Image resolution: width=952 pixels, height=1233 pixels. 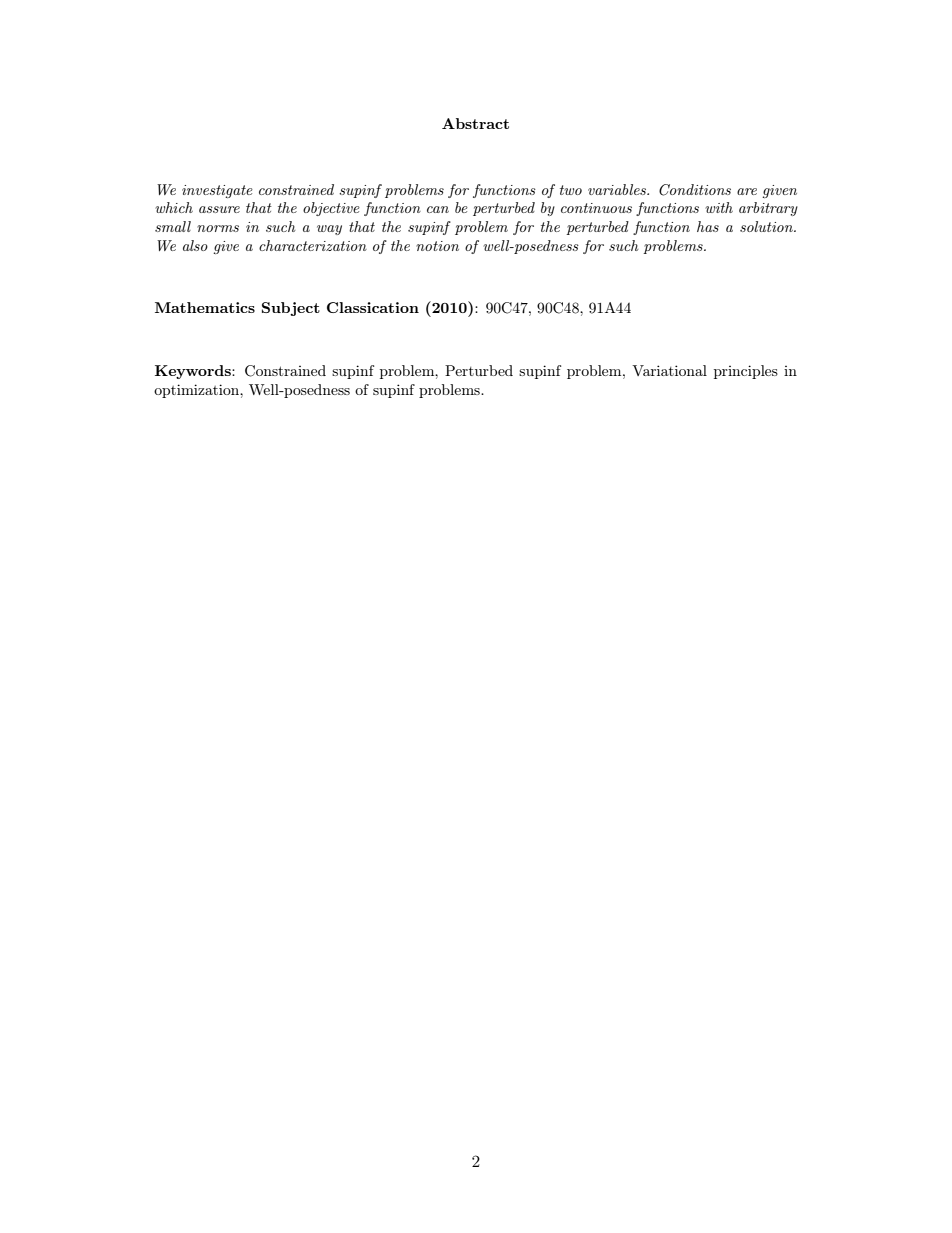 I want to click on principles, so click(x=746, y=372).
